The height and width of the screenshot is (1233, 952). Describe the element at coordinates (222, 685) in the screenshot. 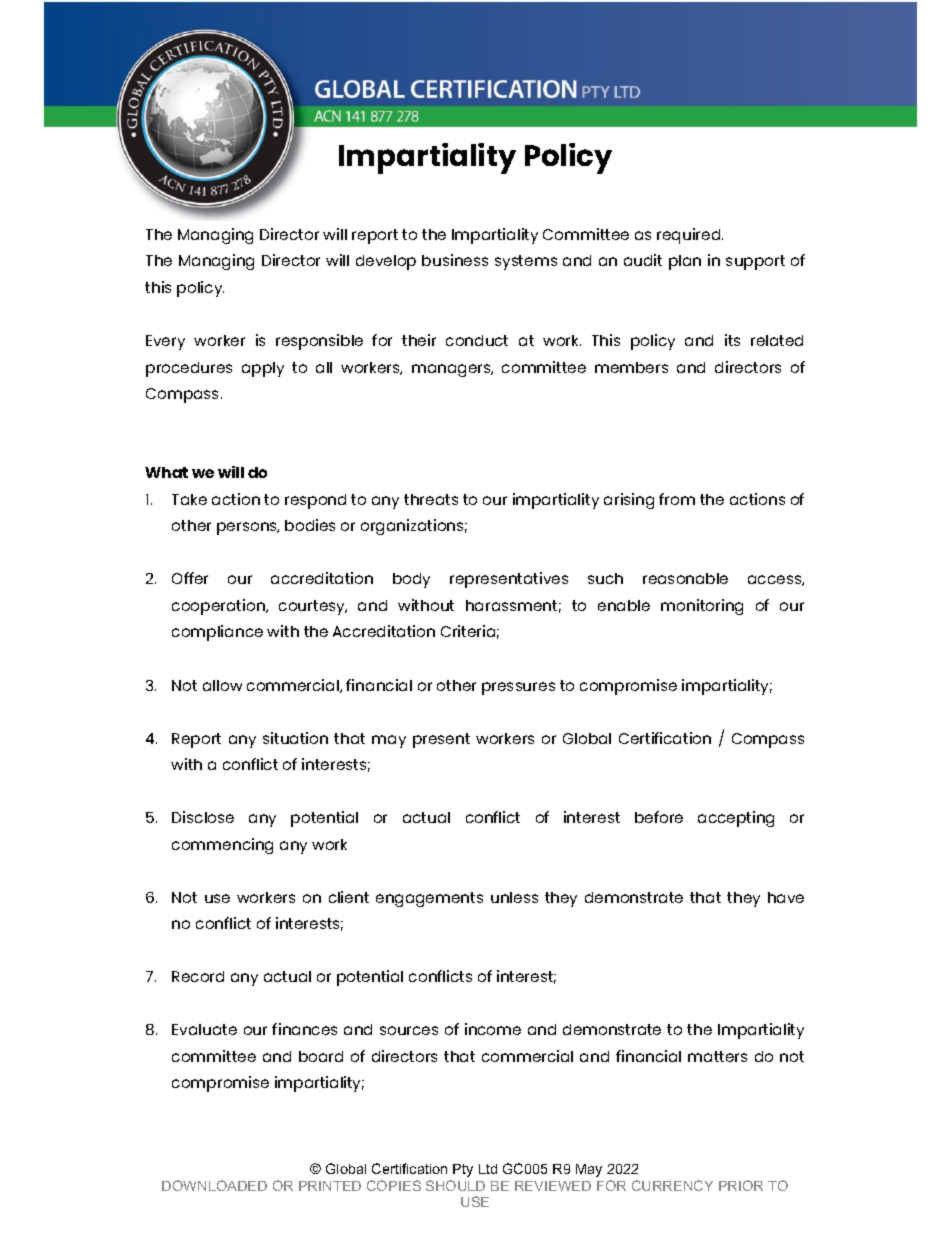

I see `allow` at that location.
